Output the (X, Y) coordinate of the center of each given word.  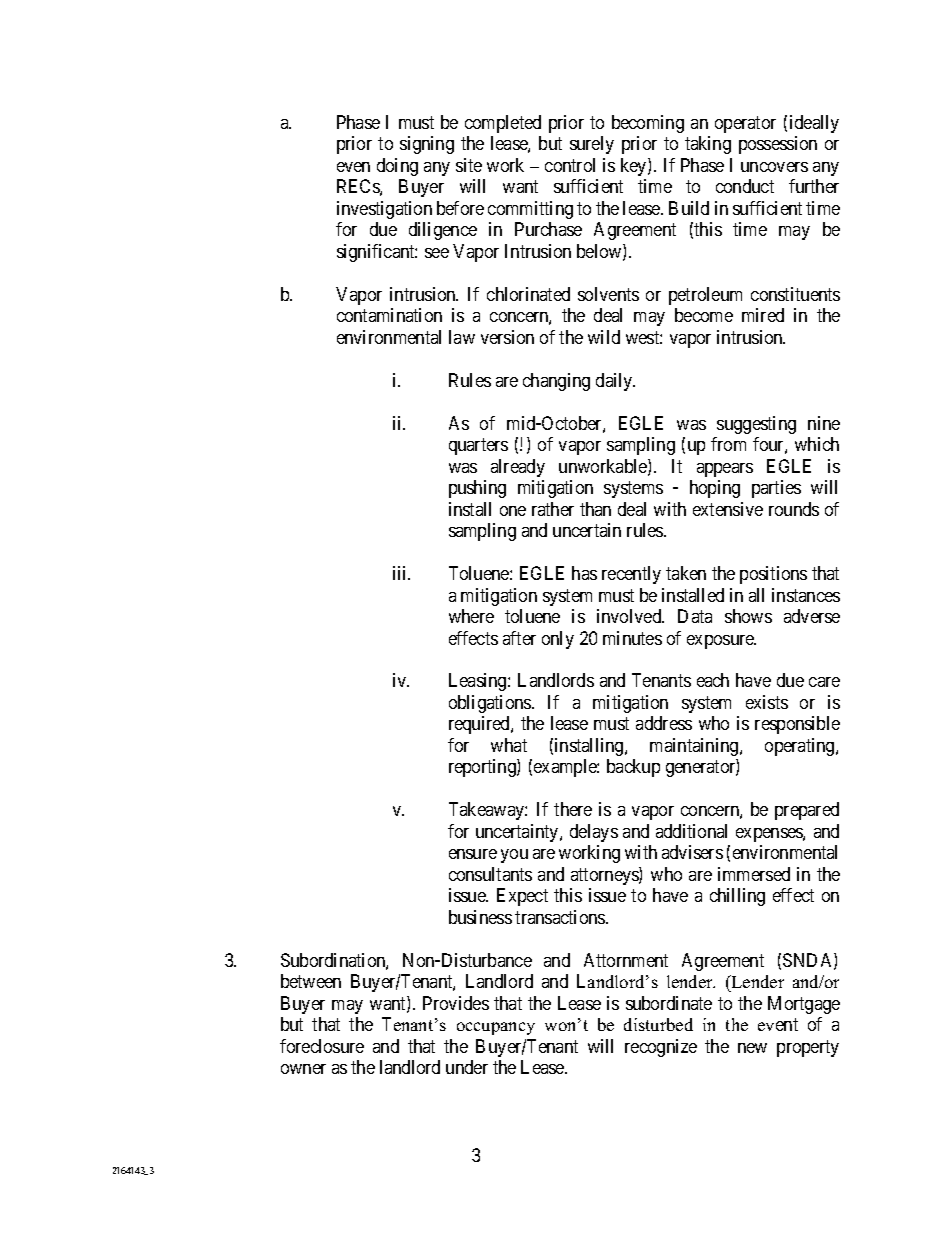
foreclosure (322, 1046)
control (570, 165)
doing (397, 167)
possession (778, 145)
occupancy (496, 1028)
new (752, 1048)
